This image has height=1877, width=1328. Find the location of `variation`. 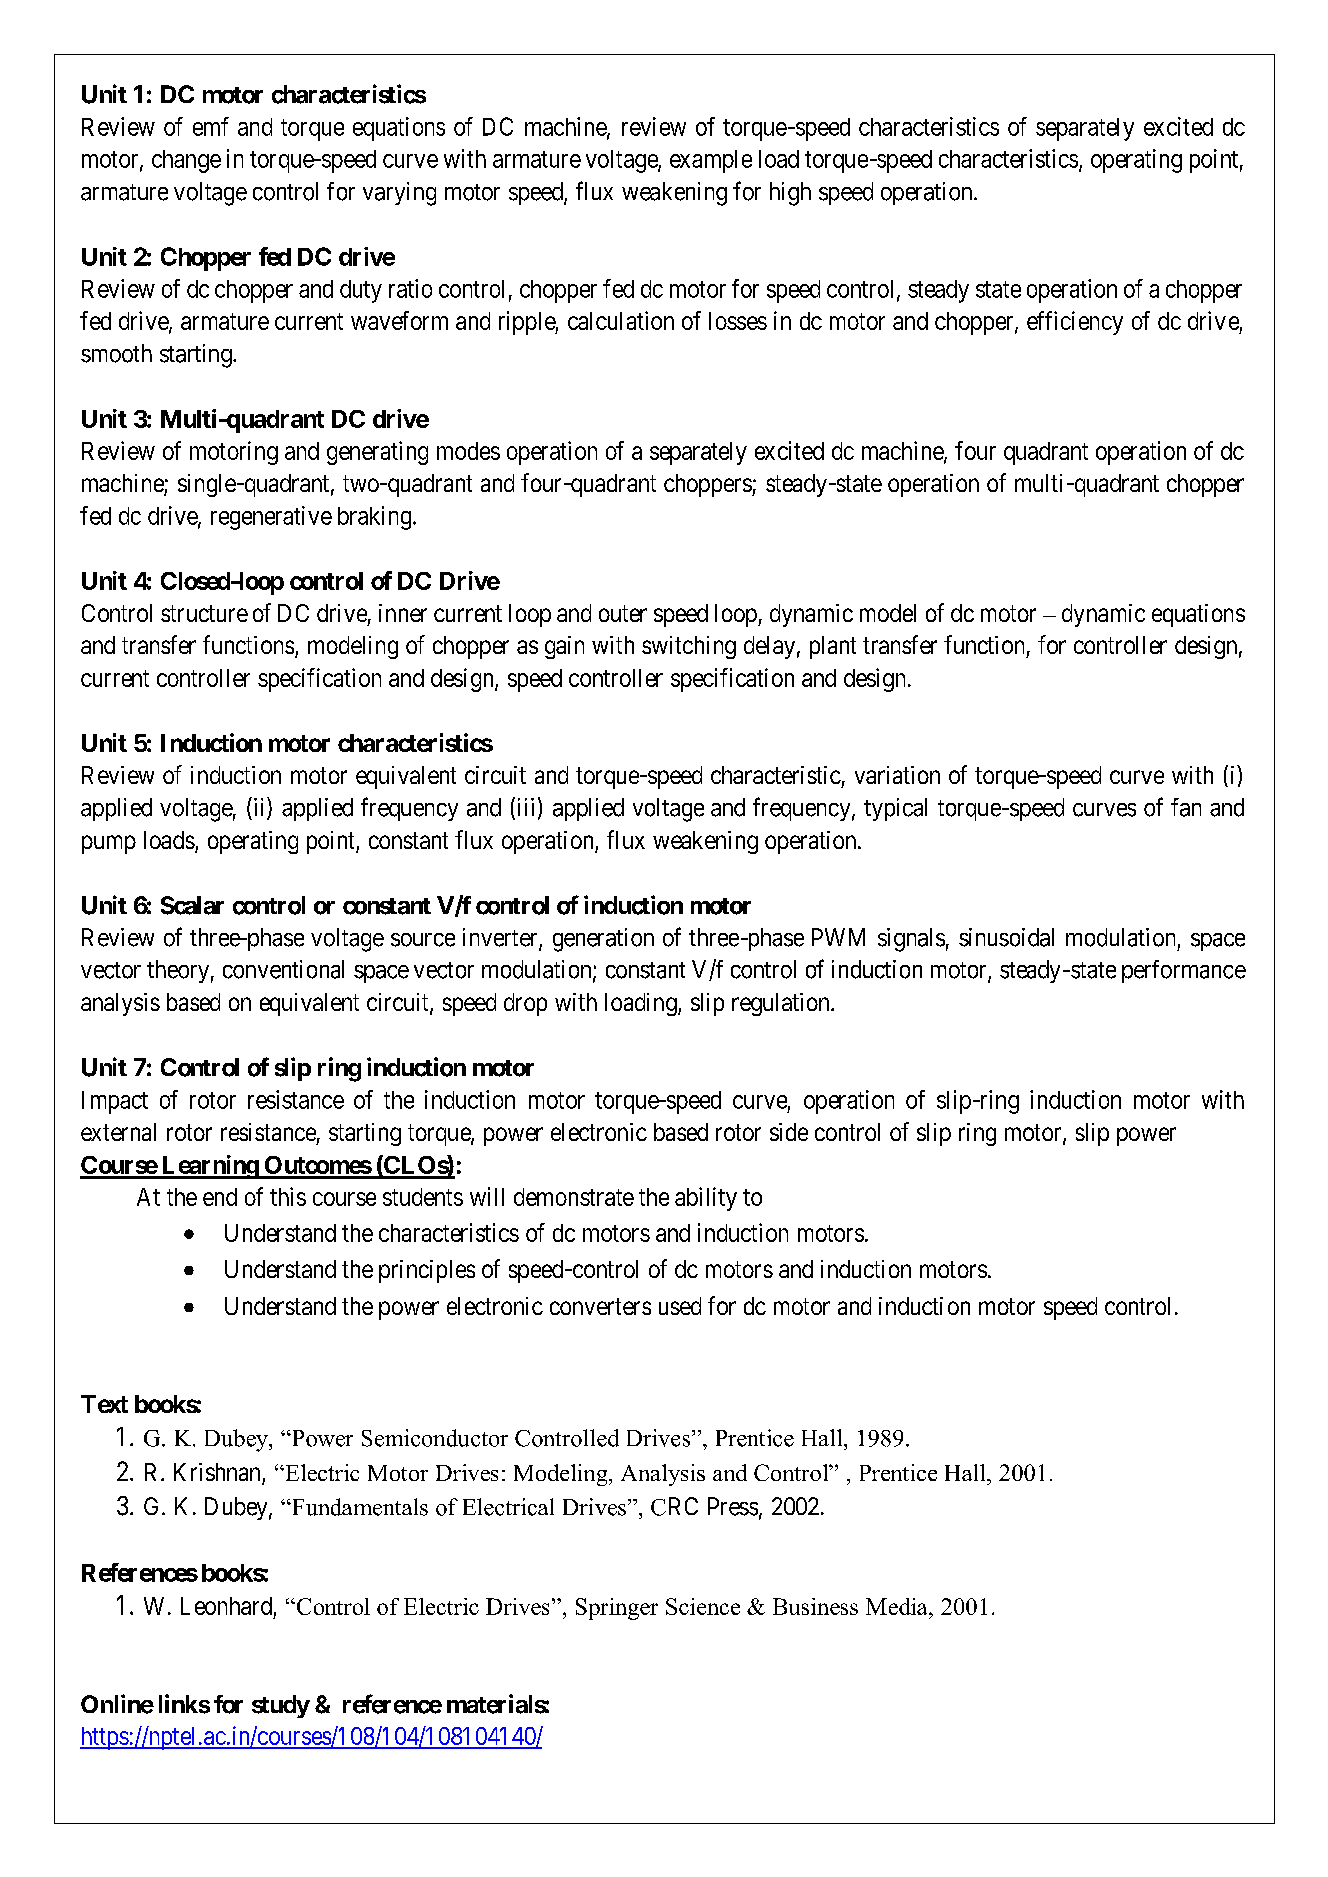

variation is located at coordinates (897, 775).
